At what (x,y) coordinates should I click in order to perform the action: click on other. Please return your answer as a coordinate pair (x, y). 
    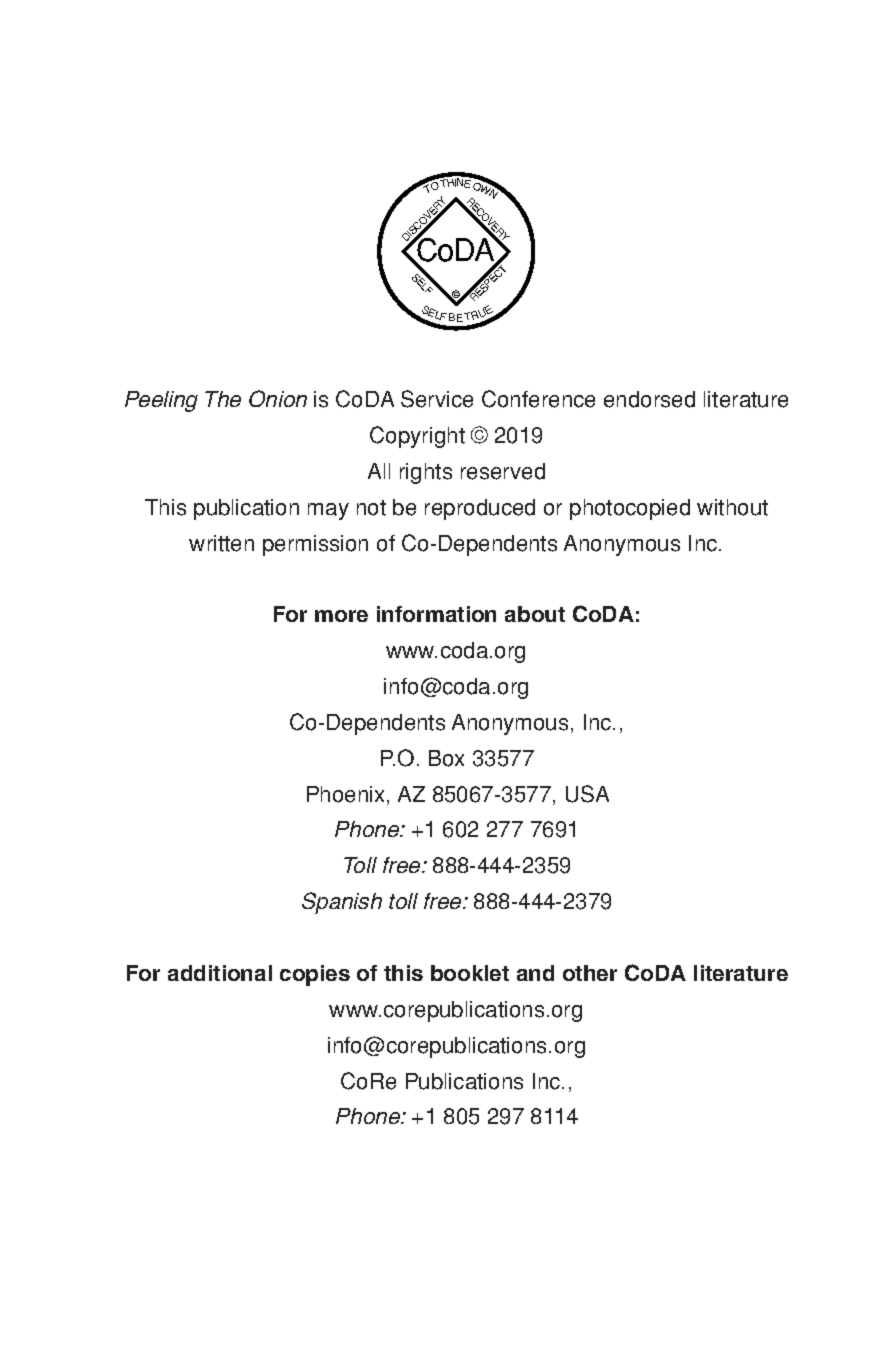
    Looking at the image, I should click on (590, 973).
